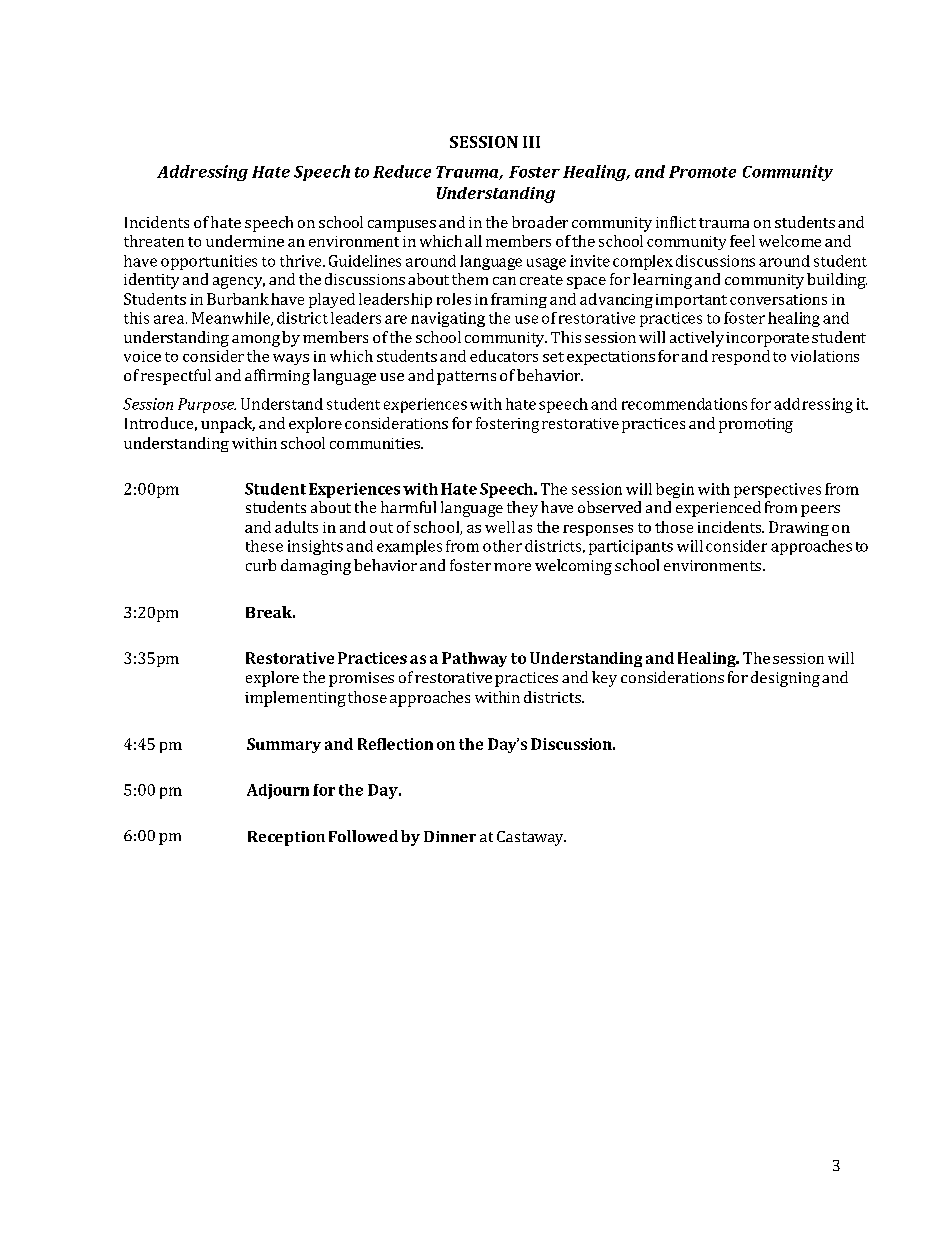 The image size is (952, 1233). Describe the element at coordinates (295, 699) in the screenshot. I see `implementing` at that location.
